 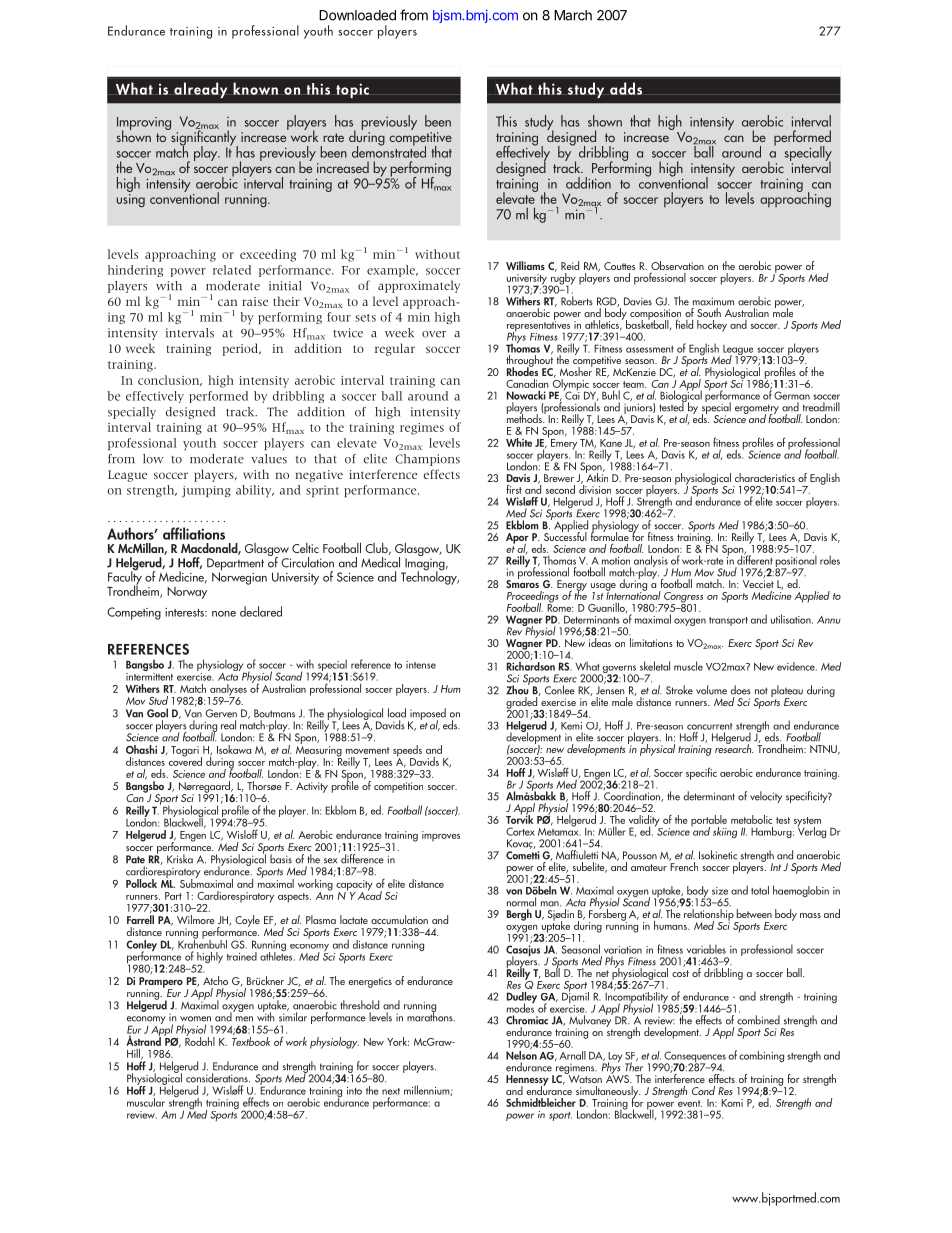 What do you see at coordinates (521, 1054) in the screenshot?
I see `Nelson` at bounding box center [521, 1054].
